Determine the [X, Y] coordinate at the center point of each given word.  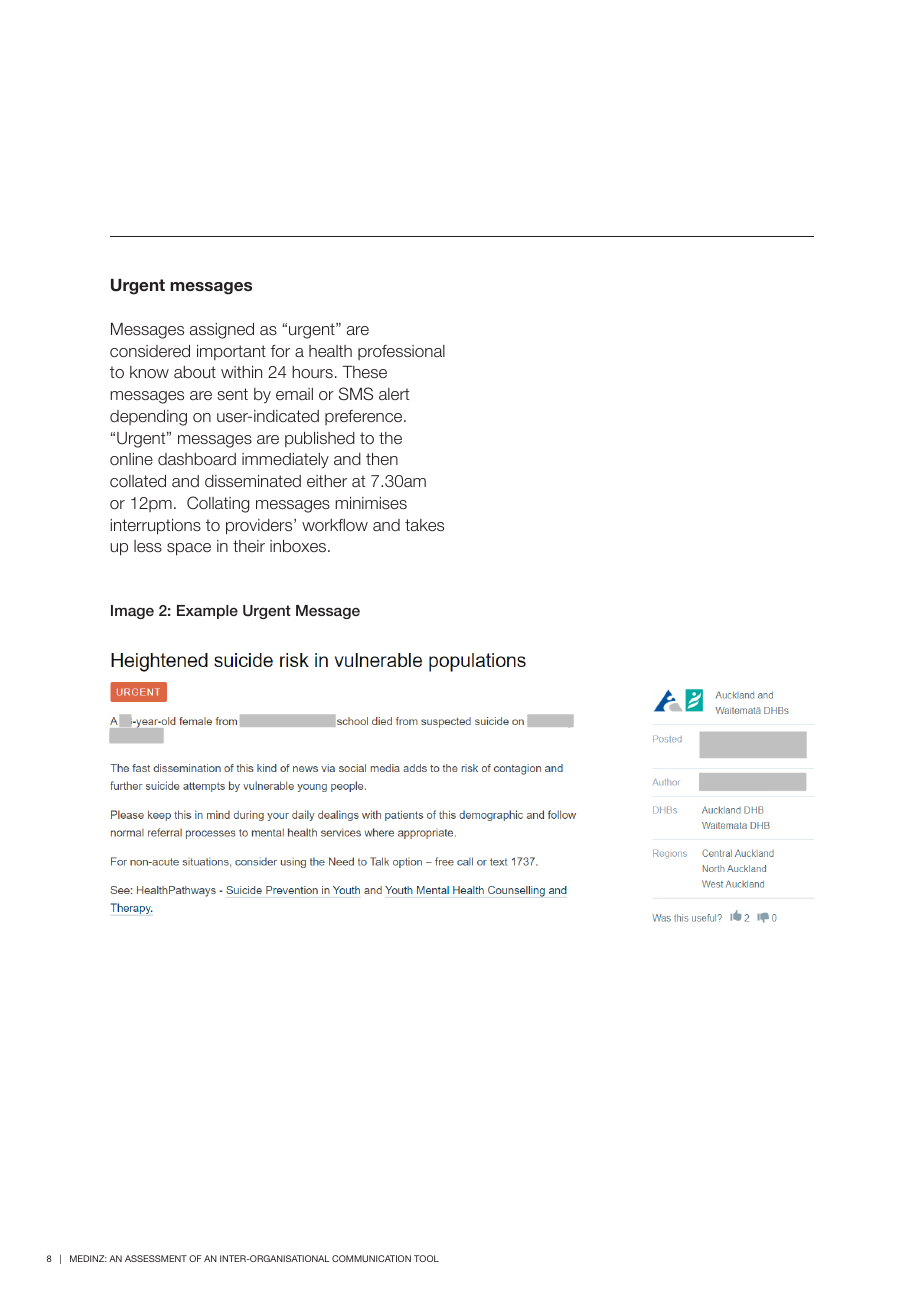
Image [132, 612]
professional [401, 352]
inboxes [299, 546]
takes [424, 525]
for [280, 351]
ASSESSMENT [156, 1258]
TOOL [426, 1258]
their [249, 546]
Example [207, 612]
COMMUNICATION [371, 1258]
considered [150, 351]
